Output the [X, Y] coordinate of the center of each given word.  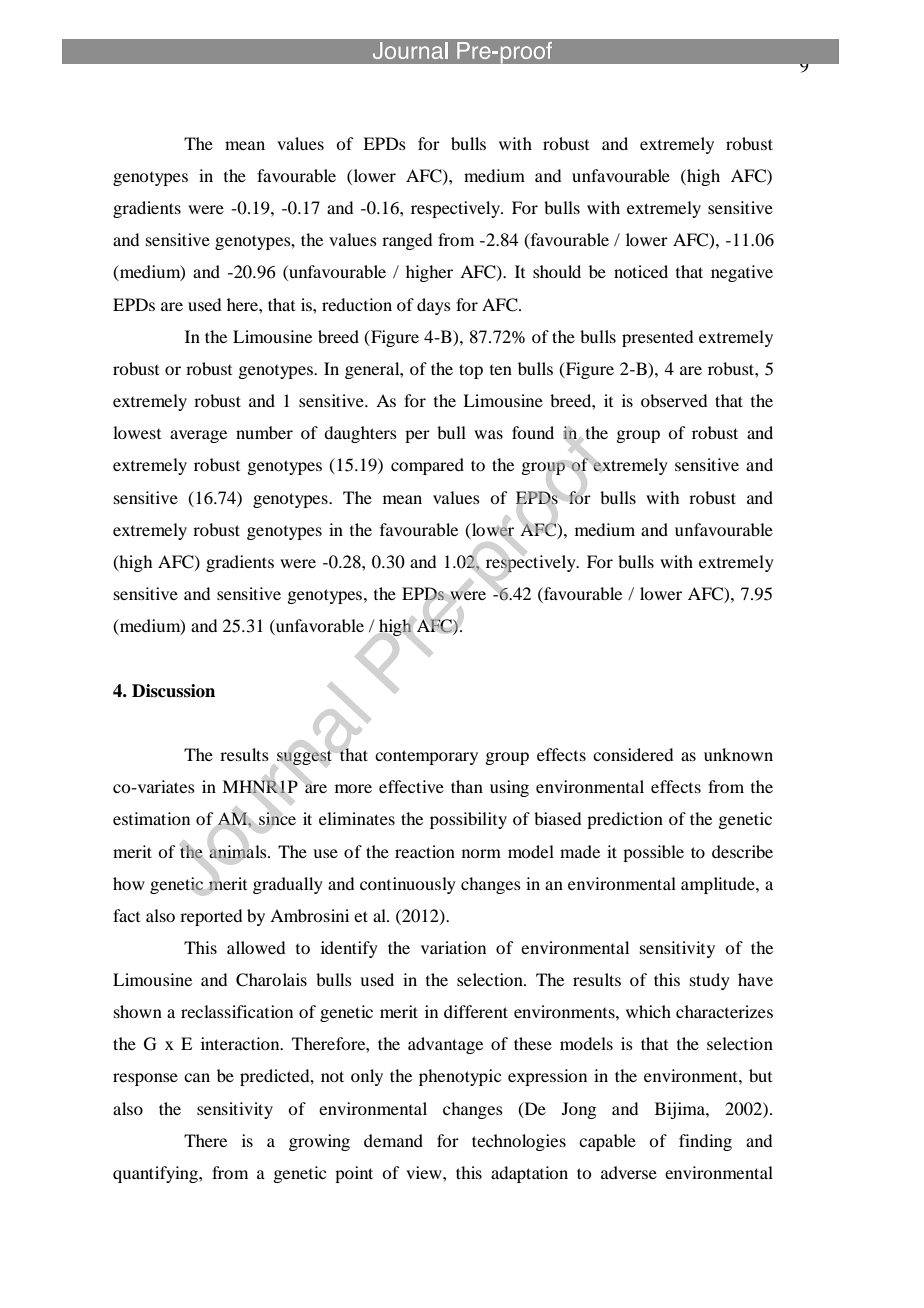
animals [239, 851]
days [434, 306]
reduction [357, 304]
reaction [425, 851]
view [425, 1172]
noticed [641, 271]
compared [427, 466]
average [198, 436]
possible [653, 853]
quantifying [156, 1174]
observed [674, 400]
